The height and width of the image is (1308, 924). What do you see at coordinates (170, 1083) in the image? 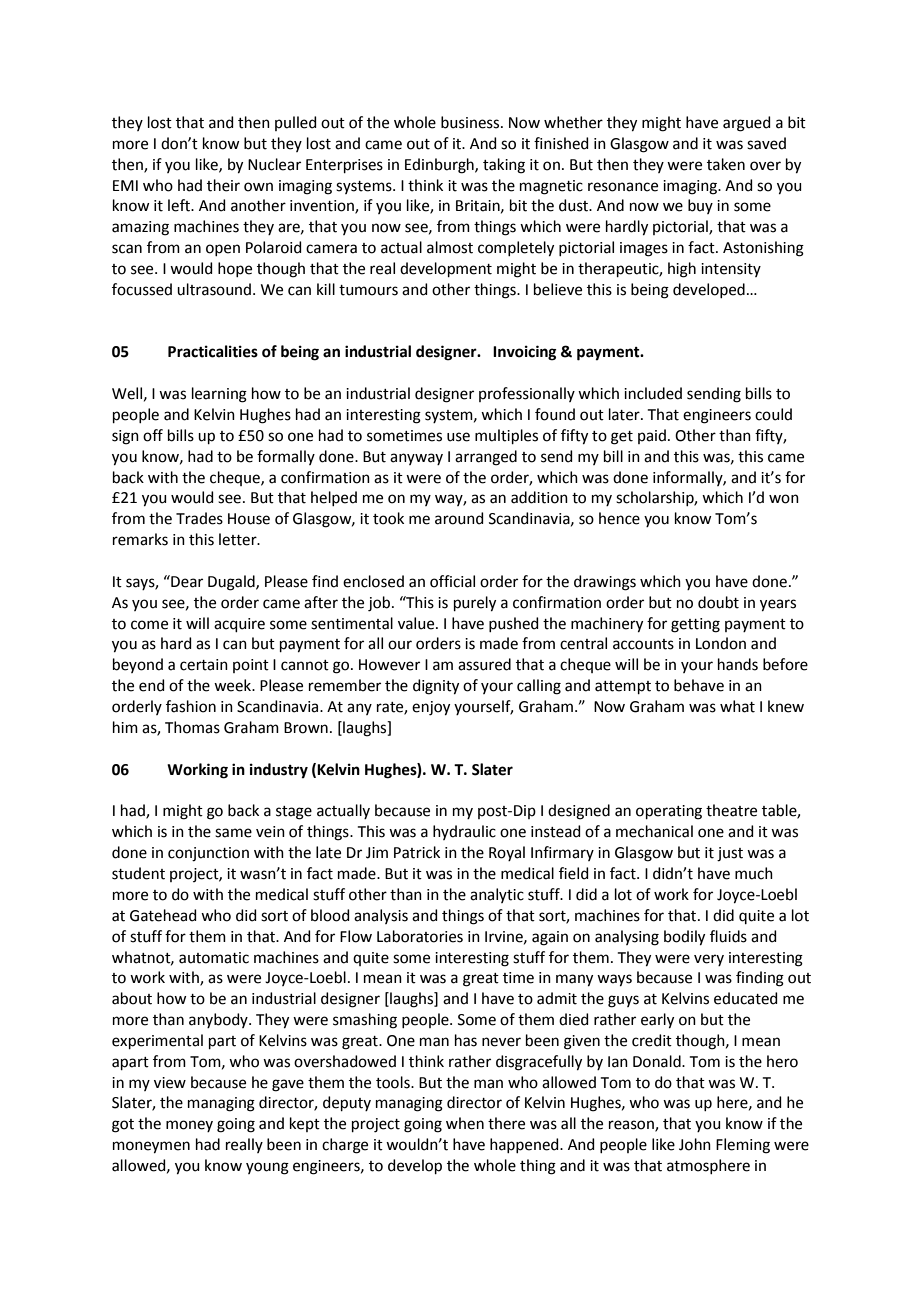
I see `view` at bounding box center [170, 1083].
